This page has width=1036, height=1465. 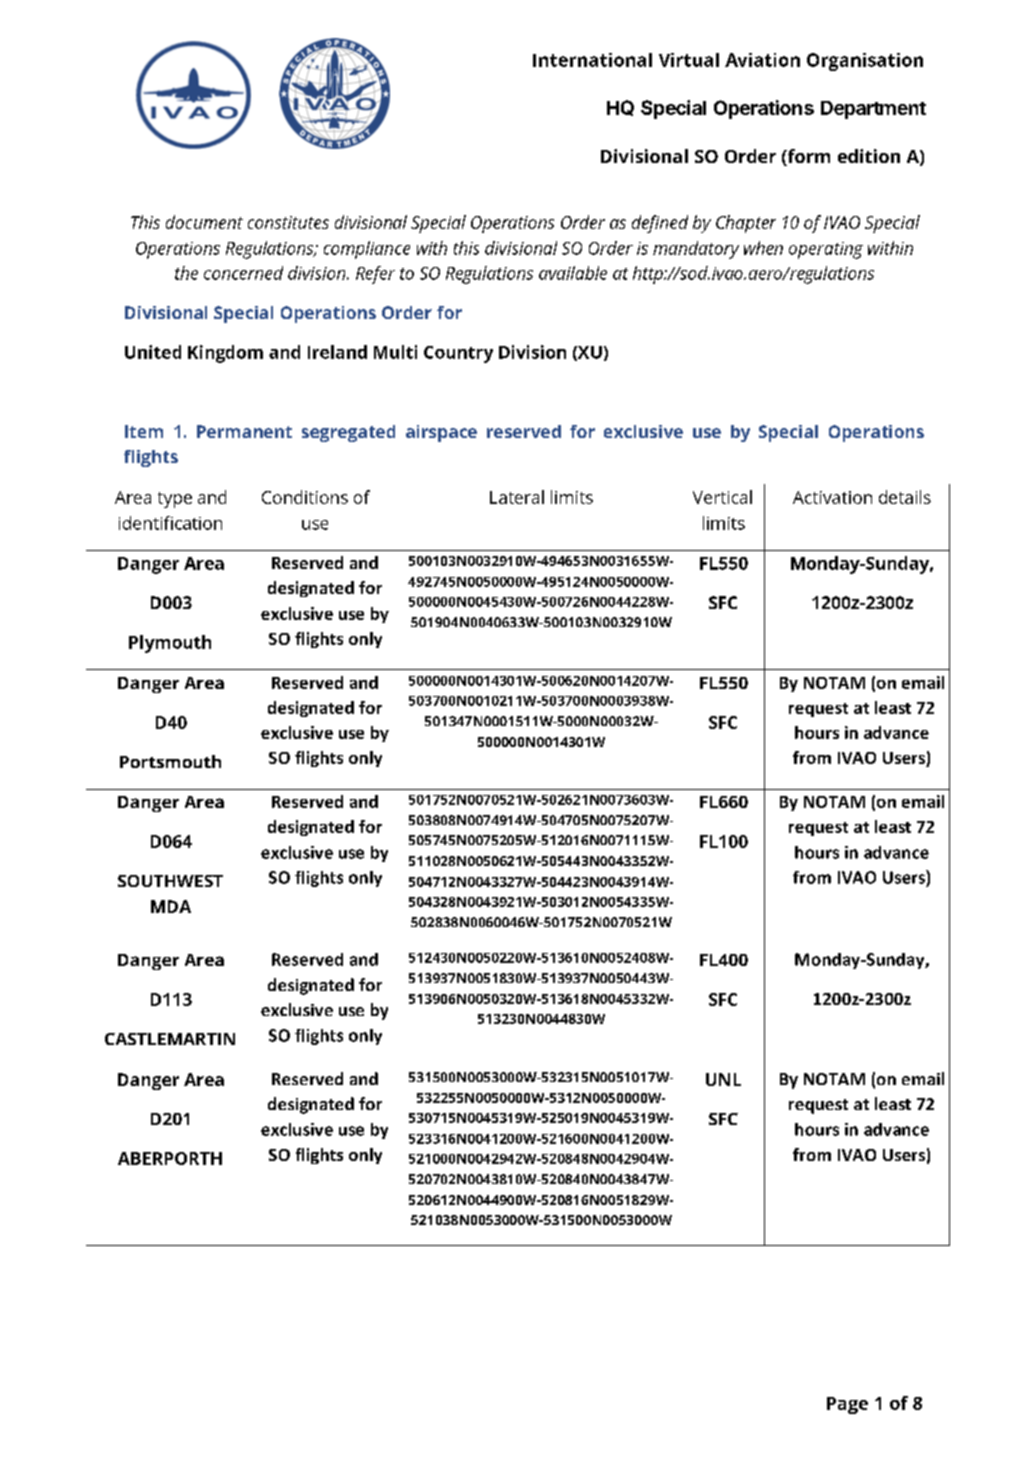 What do you see at coordinates (170, 761) in the page?
I see `Portsmouth` at bounding box center [170, 761].
